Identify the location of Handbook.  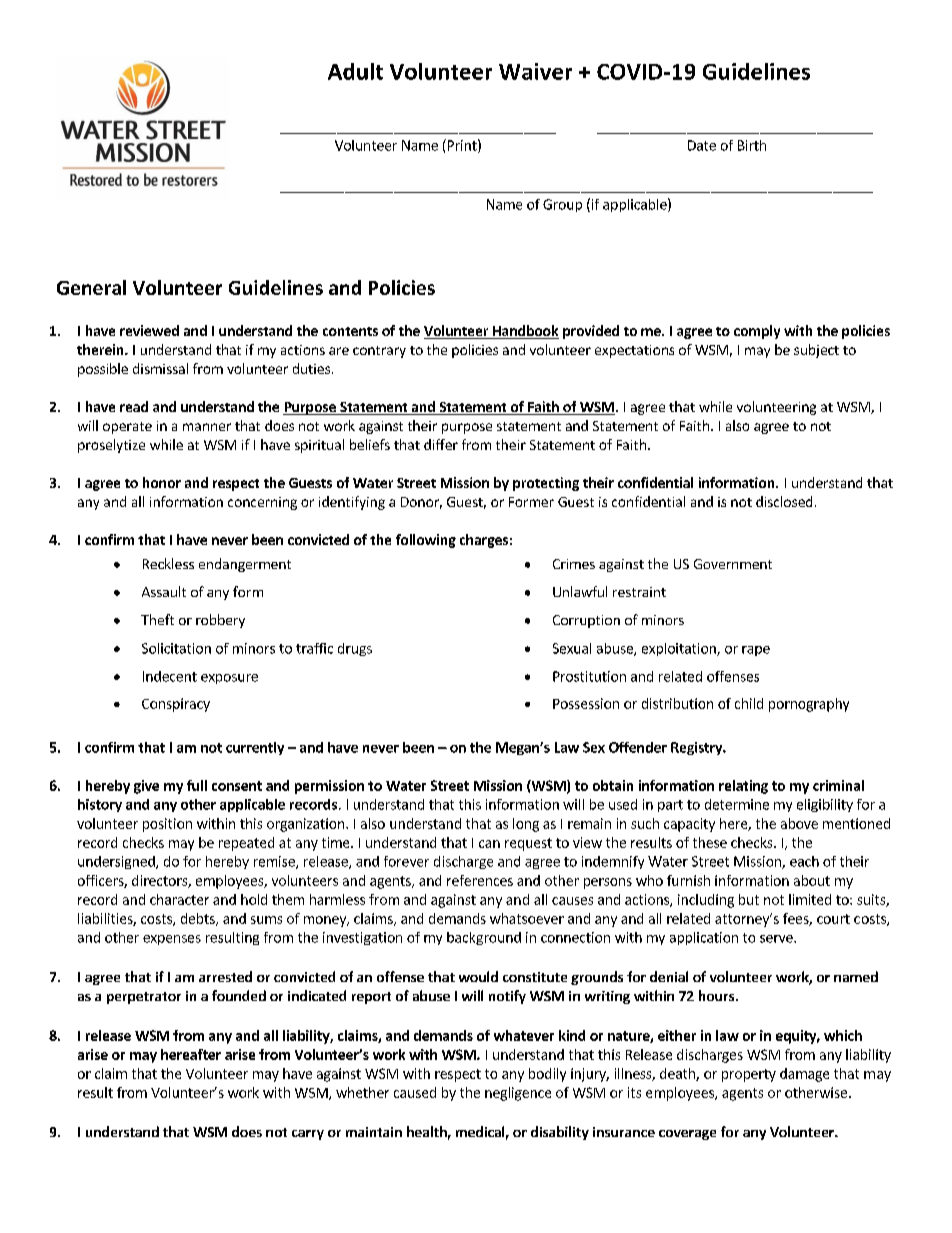
(524, 332).
